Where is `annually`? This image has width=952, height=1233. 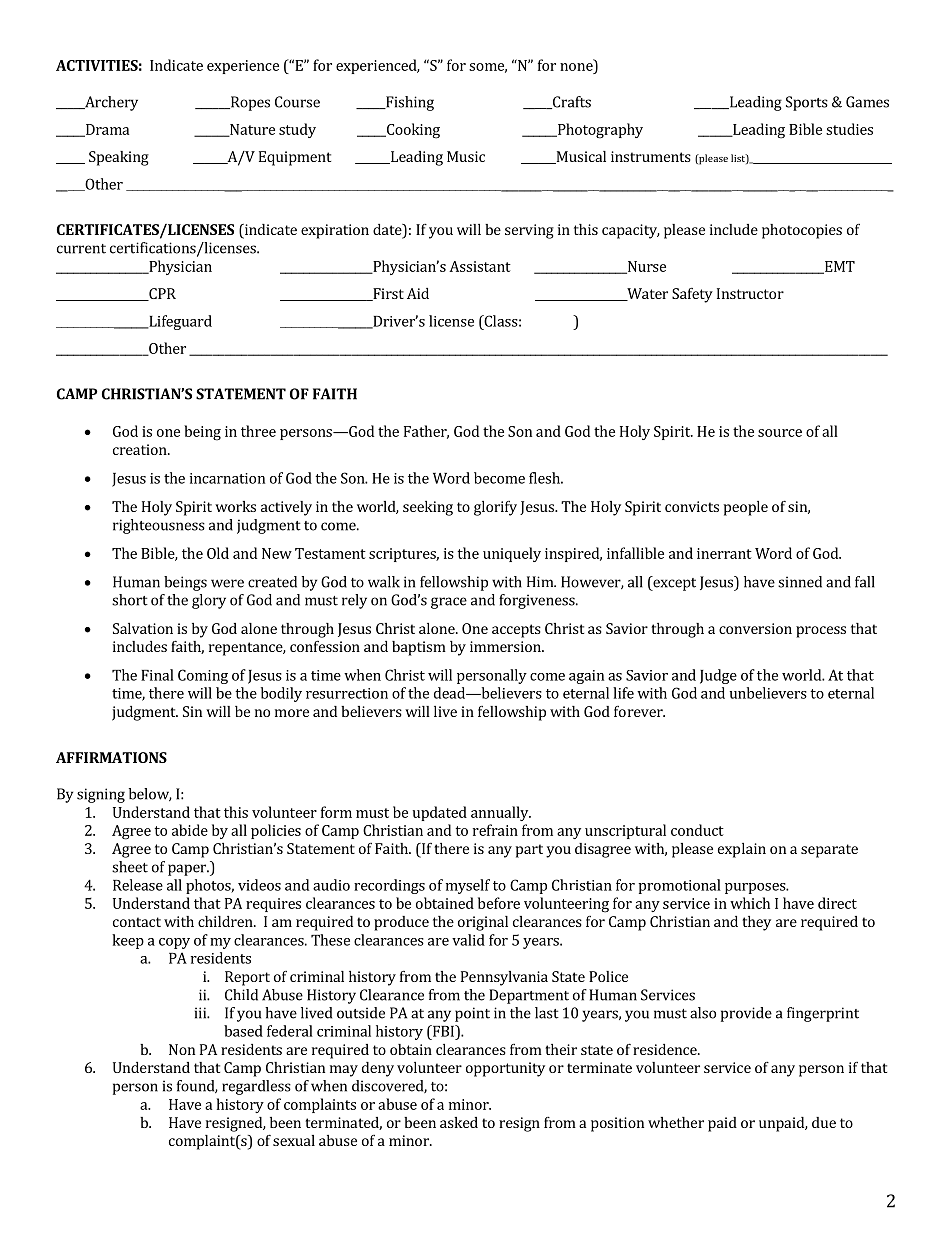 annually is located at coordinates (501, 813).
